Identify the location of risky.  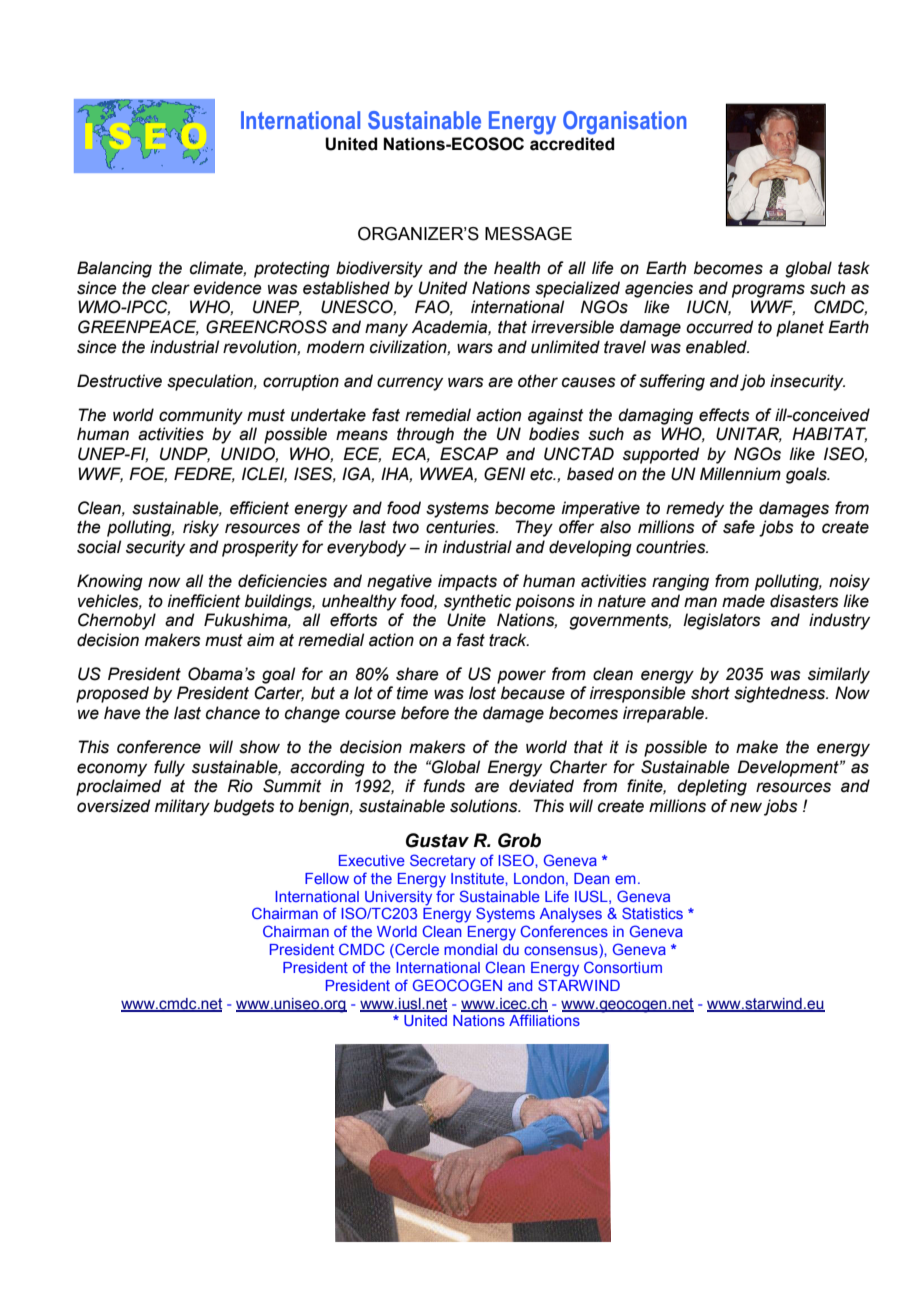
(201, 528).
